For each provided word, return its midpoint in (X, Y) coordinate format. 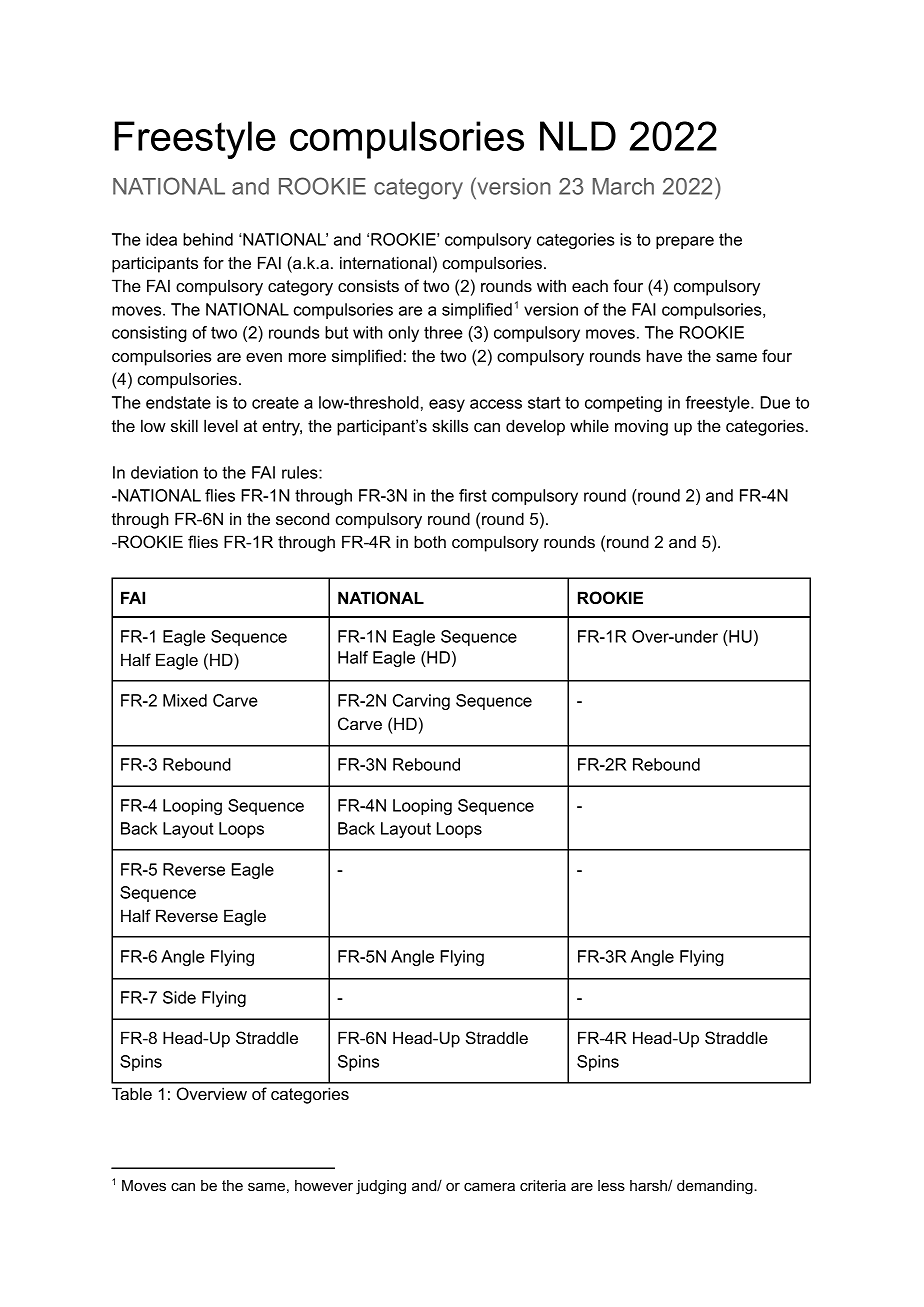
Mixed (185, 700)
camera (489, 1186)
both (430, 541)
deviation (164, 472)
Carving (421, 702)
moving (641, 428)
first (473, 495)
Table (132, 1093)
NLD (578, 136)
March (623, 186)
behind (208, 239)
